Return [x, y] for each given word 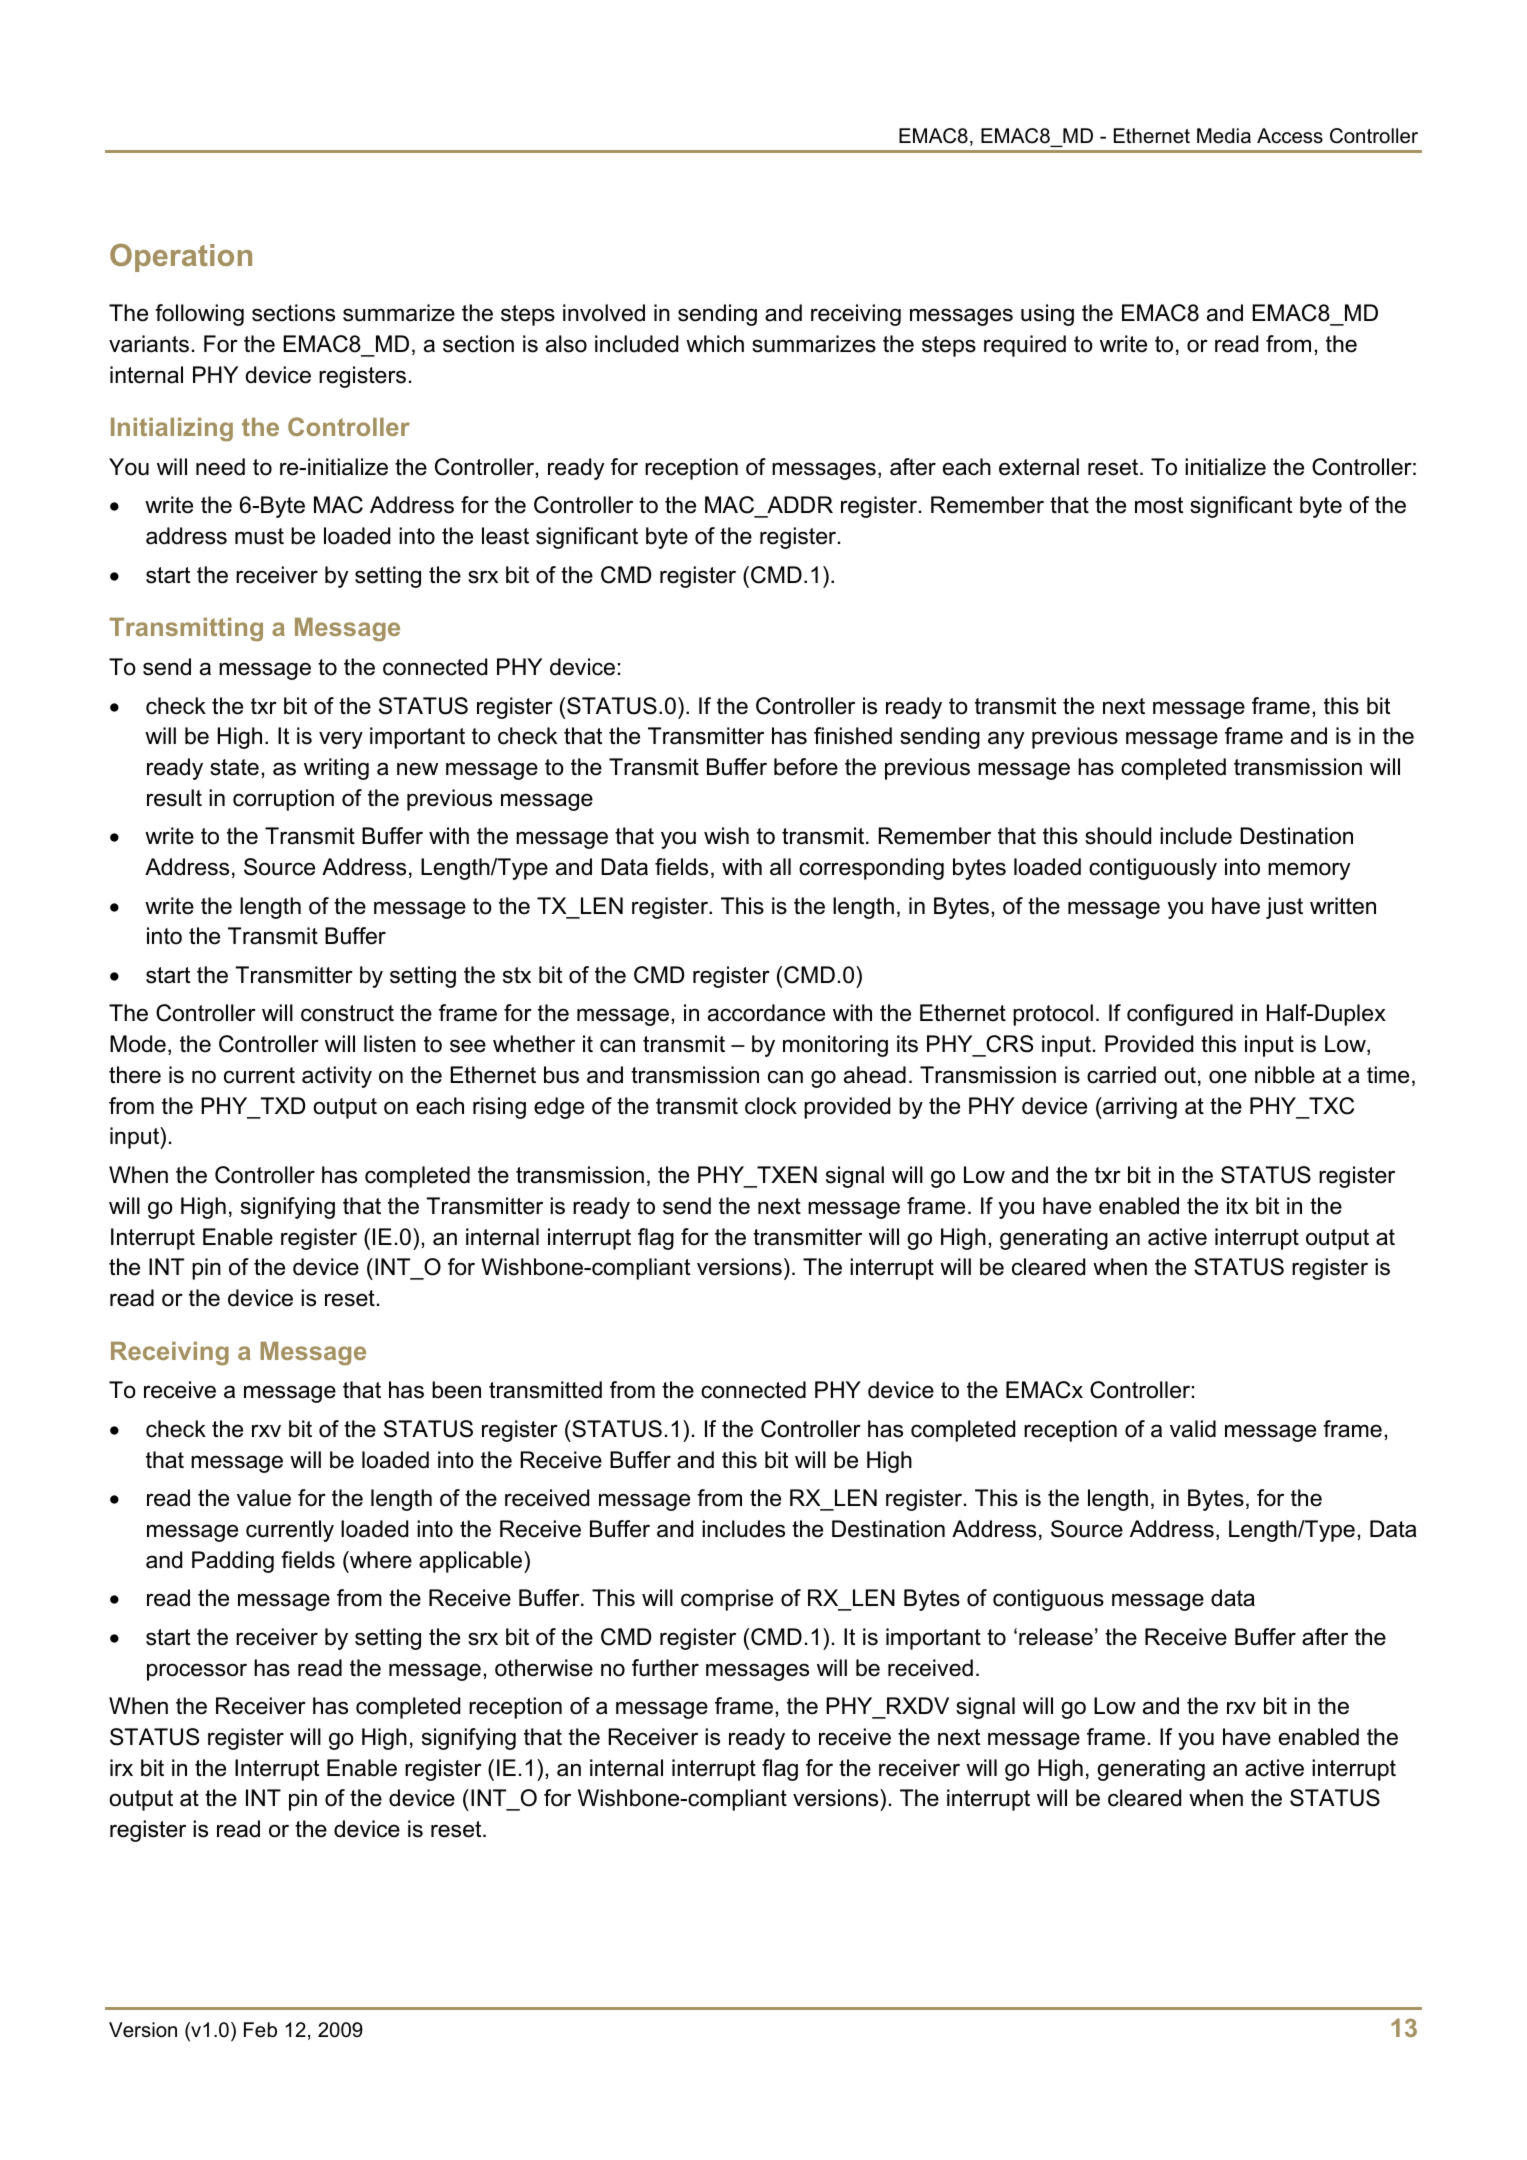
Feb [260, 2030]
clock [771, 1106]
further [665, 1668]
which [715, 344]
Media [1224, 136]
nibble [1285, 1075]
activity [337, 1077]
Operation [181, 258]
